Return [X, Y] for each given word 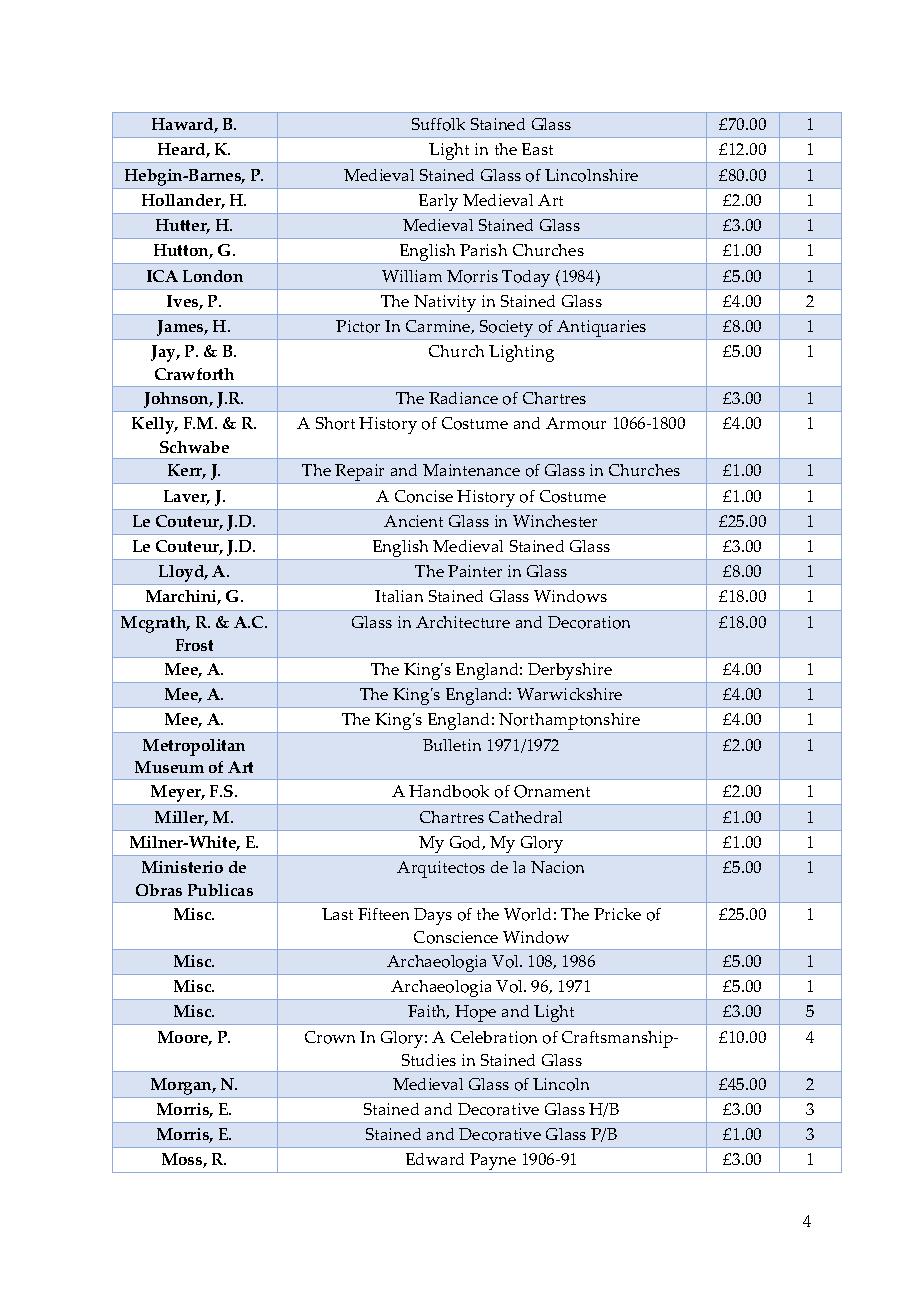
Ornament [552, 791]
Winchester [555, 521]
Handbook [449, 791]
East [537, 149]
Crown [330, 1037]
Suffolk [438, 124]
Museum [169, 767]
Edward [435, 1159]
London [213, 276]
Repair [361, 474]
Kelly [154, 425]
